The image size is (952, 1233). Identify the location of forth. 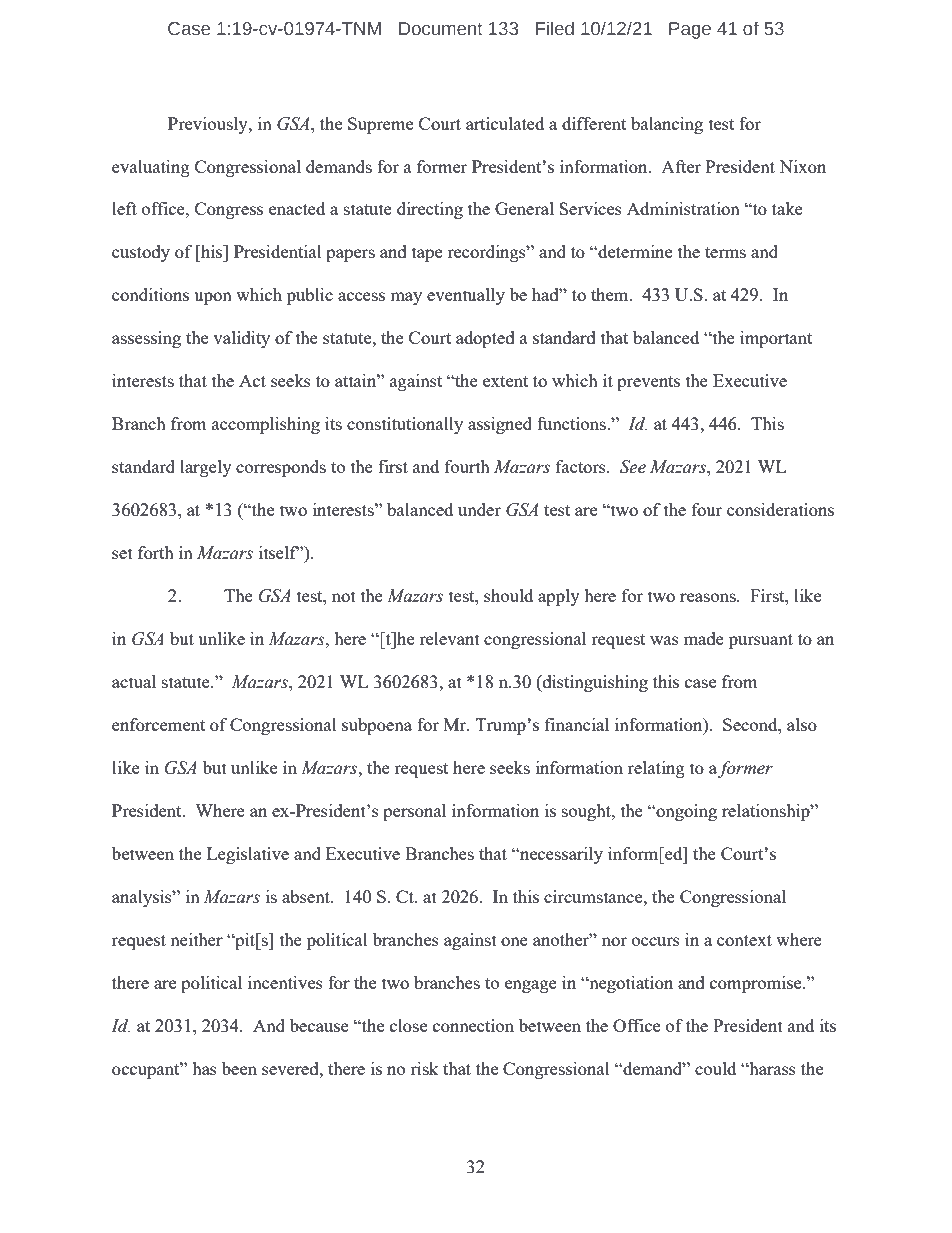
(156, 552).
